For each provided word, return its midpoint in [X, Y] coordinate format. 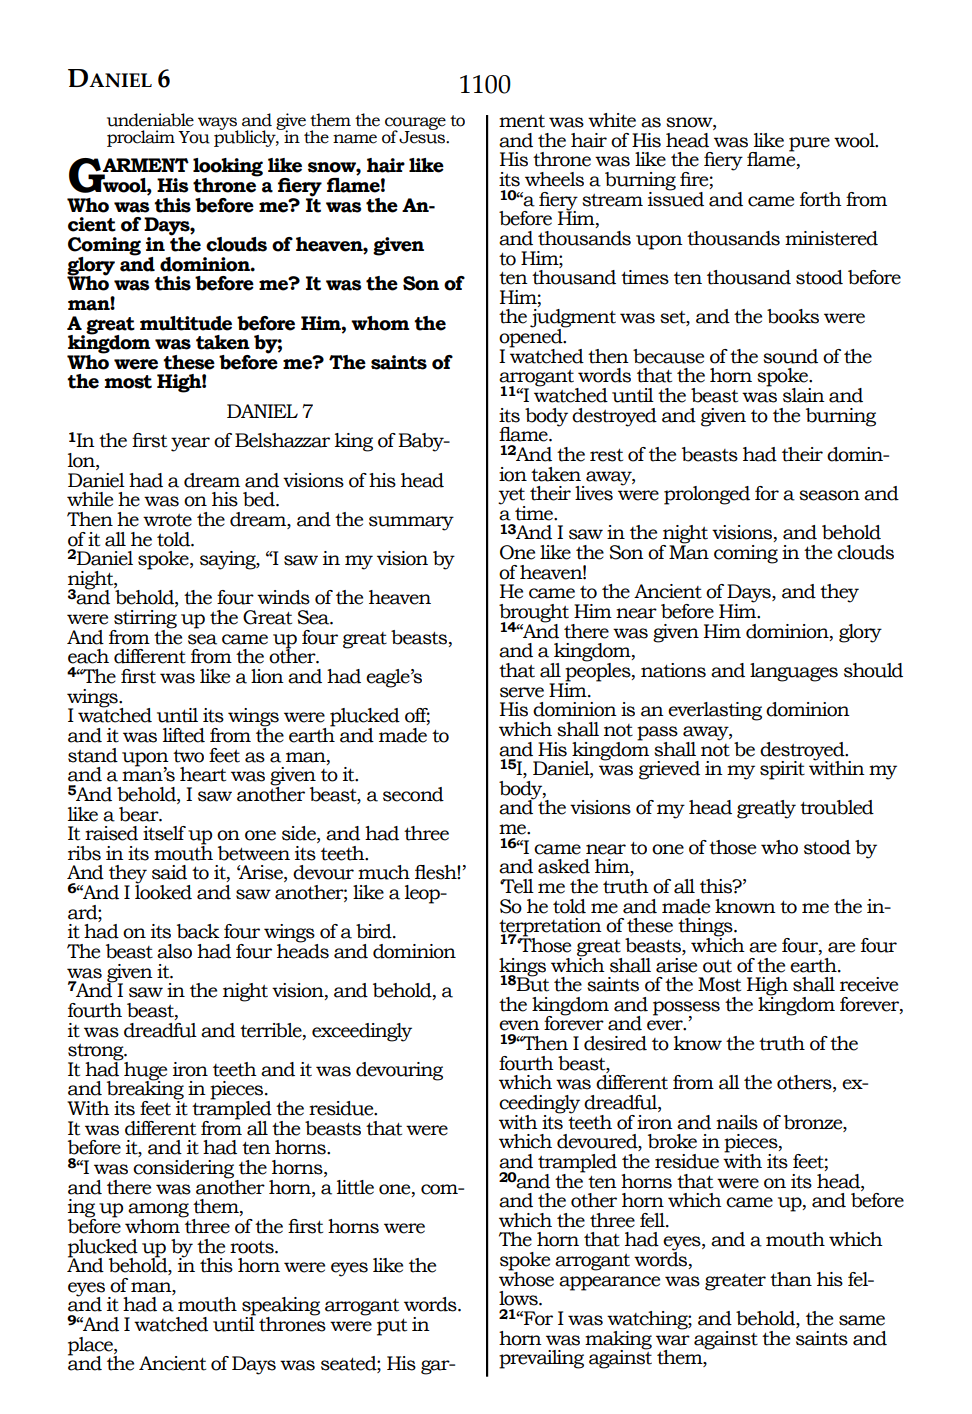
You [194, 137]
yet [511, 497]
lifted [184, 735]
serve [522, 692]
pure [809, 144]
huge [145, 1072]
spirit [782, 770]
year [190, 444]
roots [253, 1247]
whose [526, 1278]
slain [804, 395]
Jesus [423, 136]
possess [686, 1009]
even [519, 1025]
